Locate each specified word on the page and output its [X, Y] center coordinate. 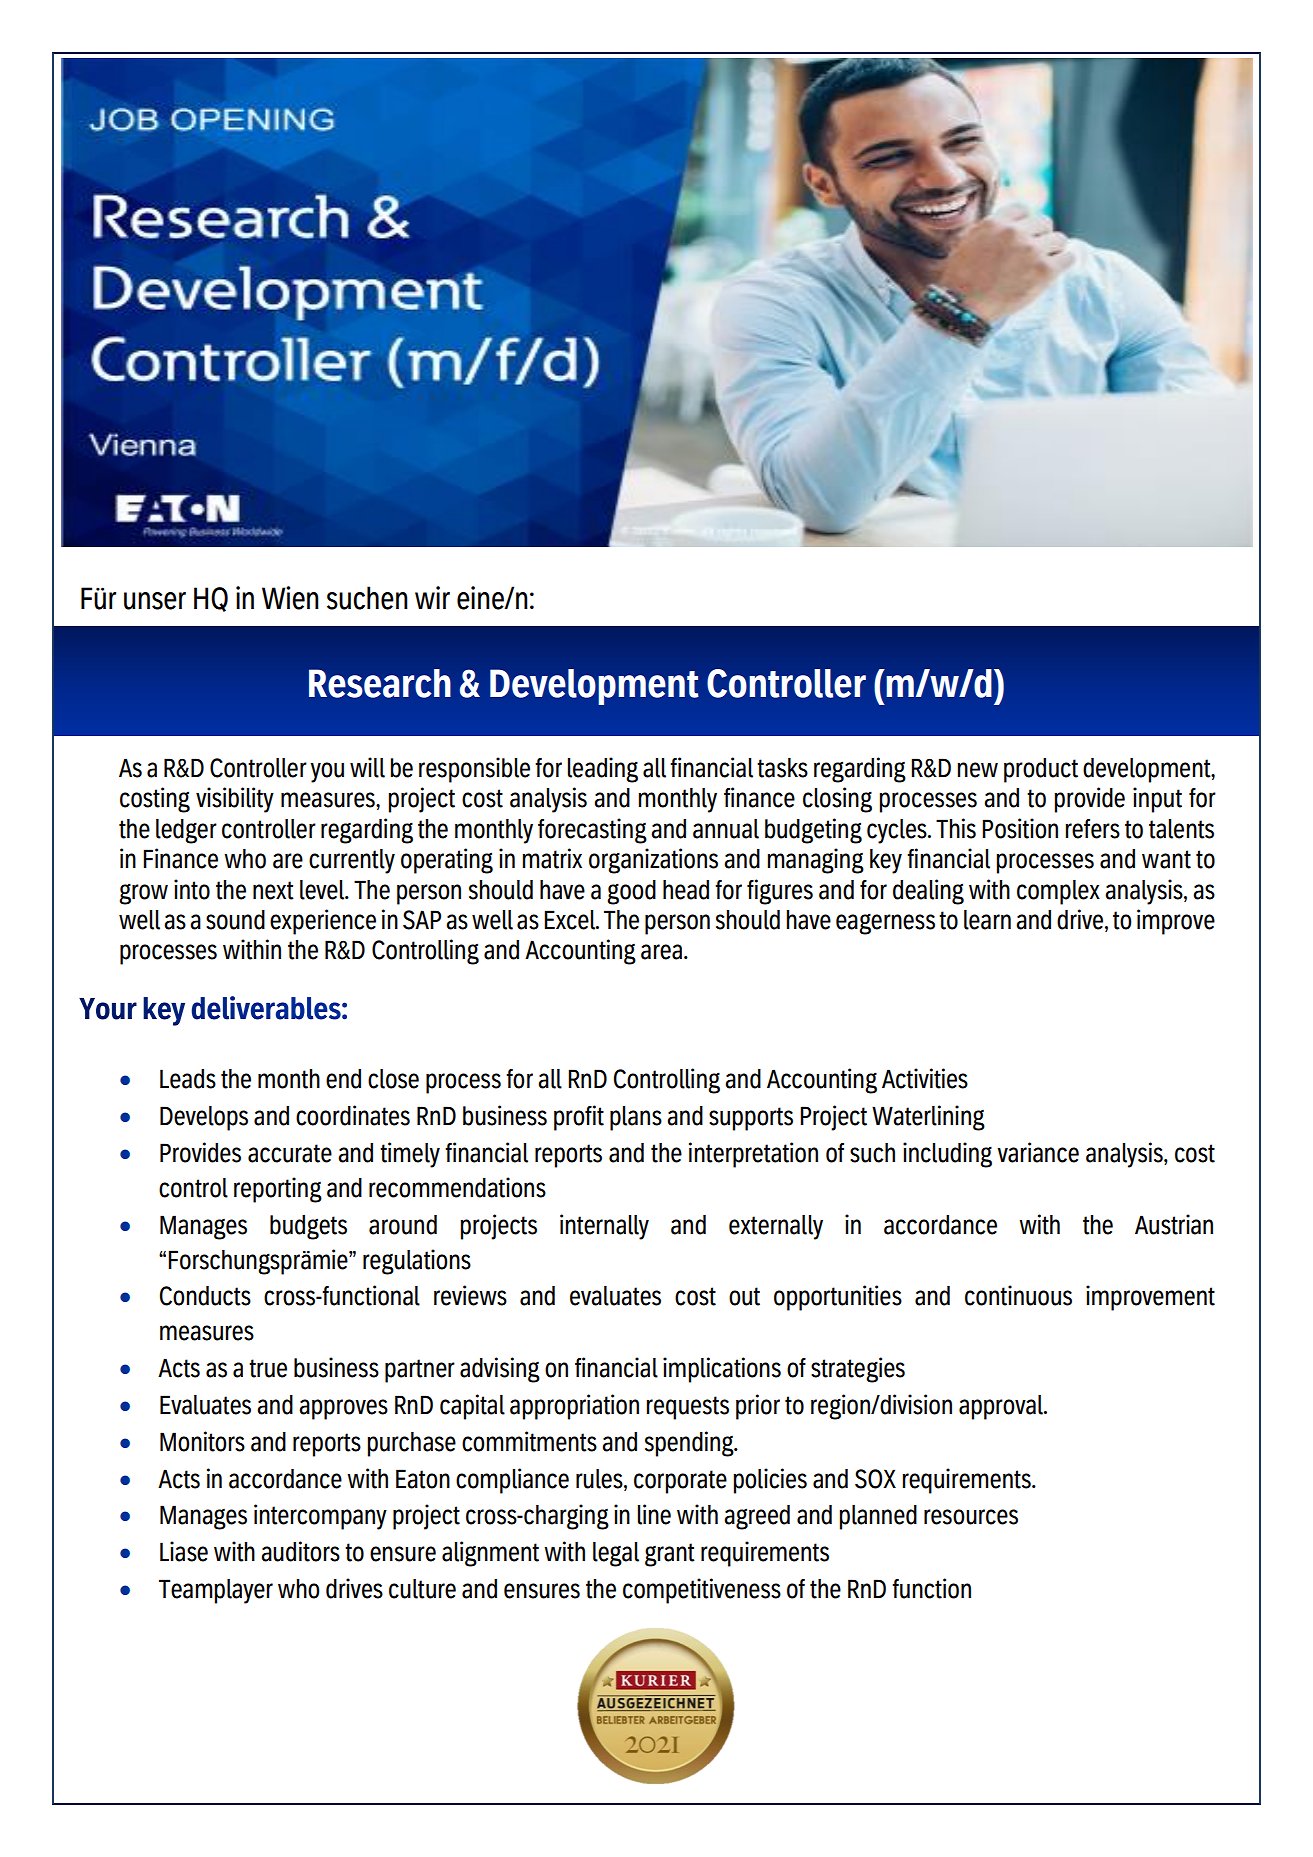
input [1157, 800]
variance [1038, 1152]
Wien [290, 598]
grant [670, 1555]
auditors [300, 1551]
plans [636, 1118]
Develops [204, 1118]
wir [432, 597]
